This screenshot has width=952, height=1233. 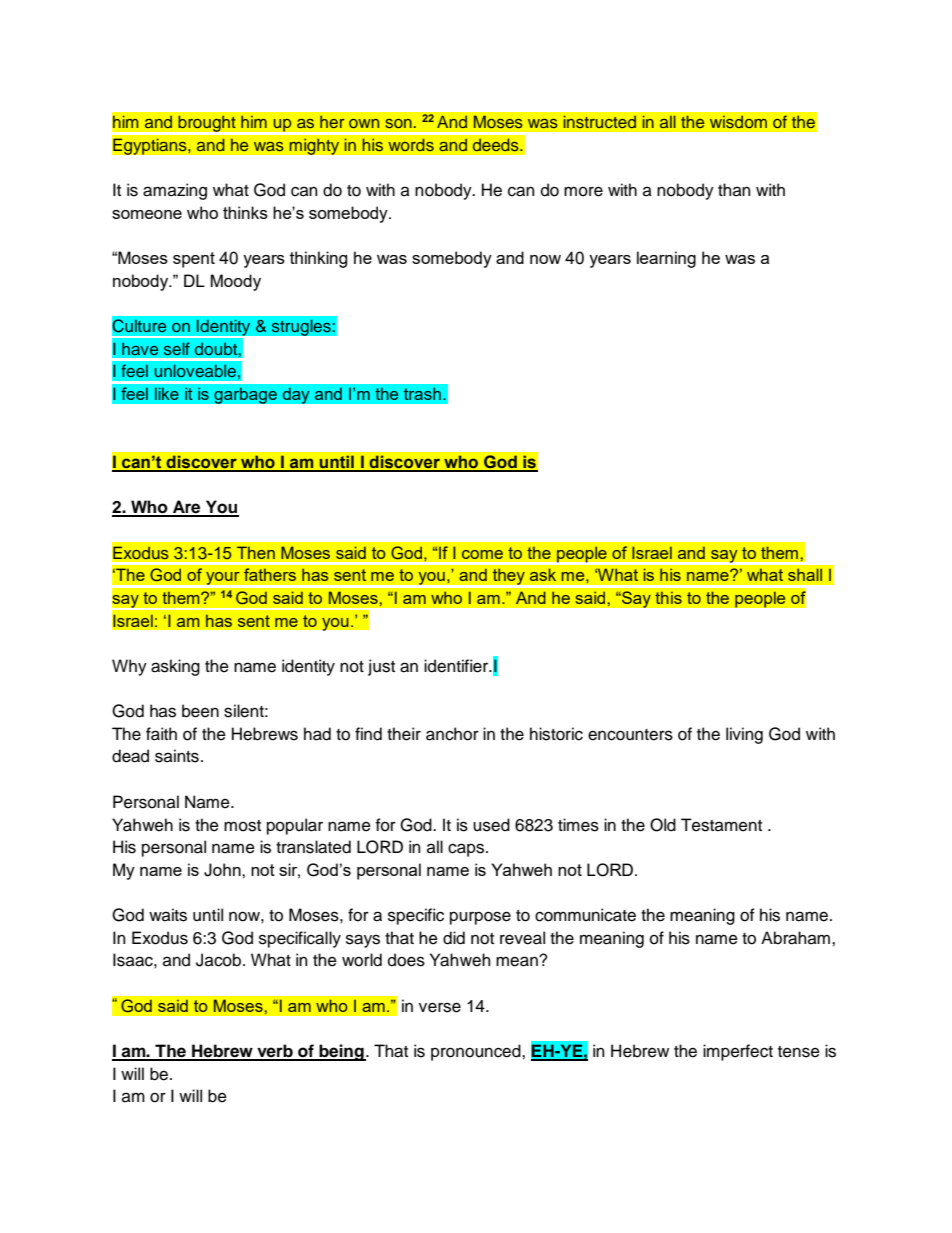 I want to click on wisdom, so click(x=738, y=122).
